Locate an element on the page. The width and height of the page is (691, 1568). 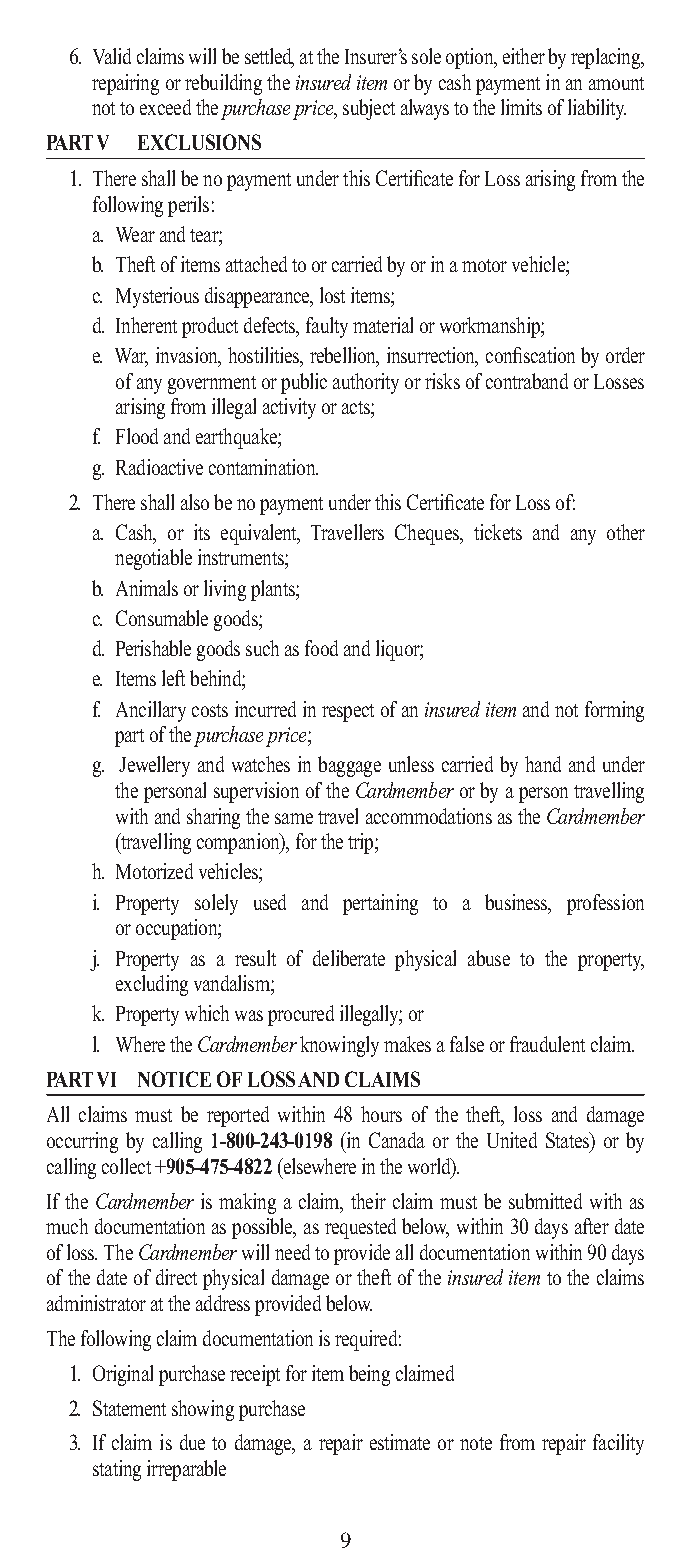
facility is located at coordinates (618, 1444).
